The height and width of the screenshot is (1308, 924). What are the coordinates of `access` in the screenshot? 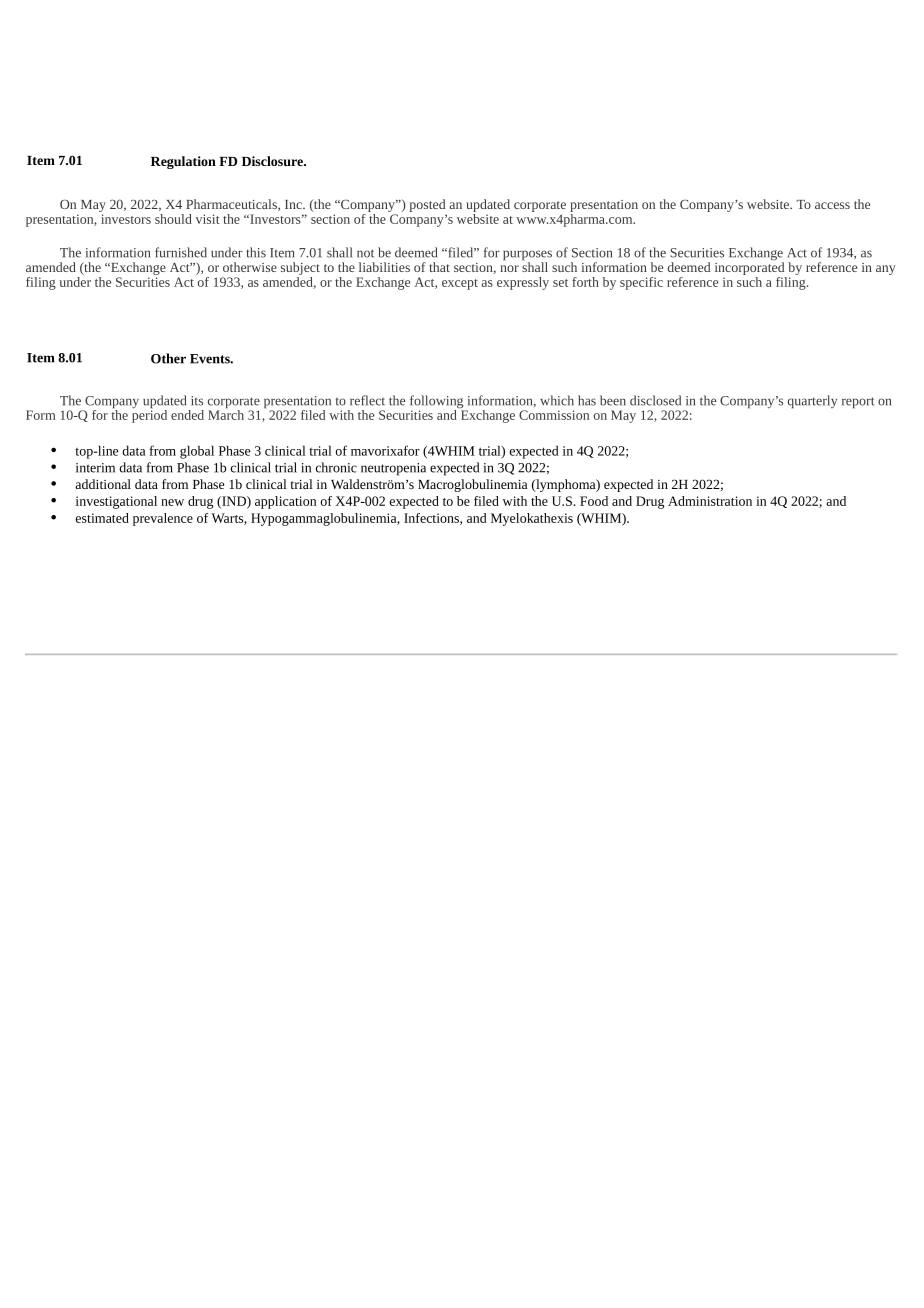 It's located at (832, 205).
